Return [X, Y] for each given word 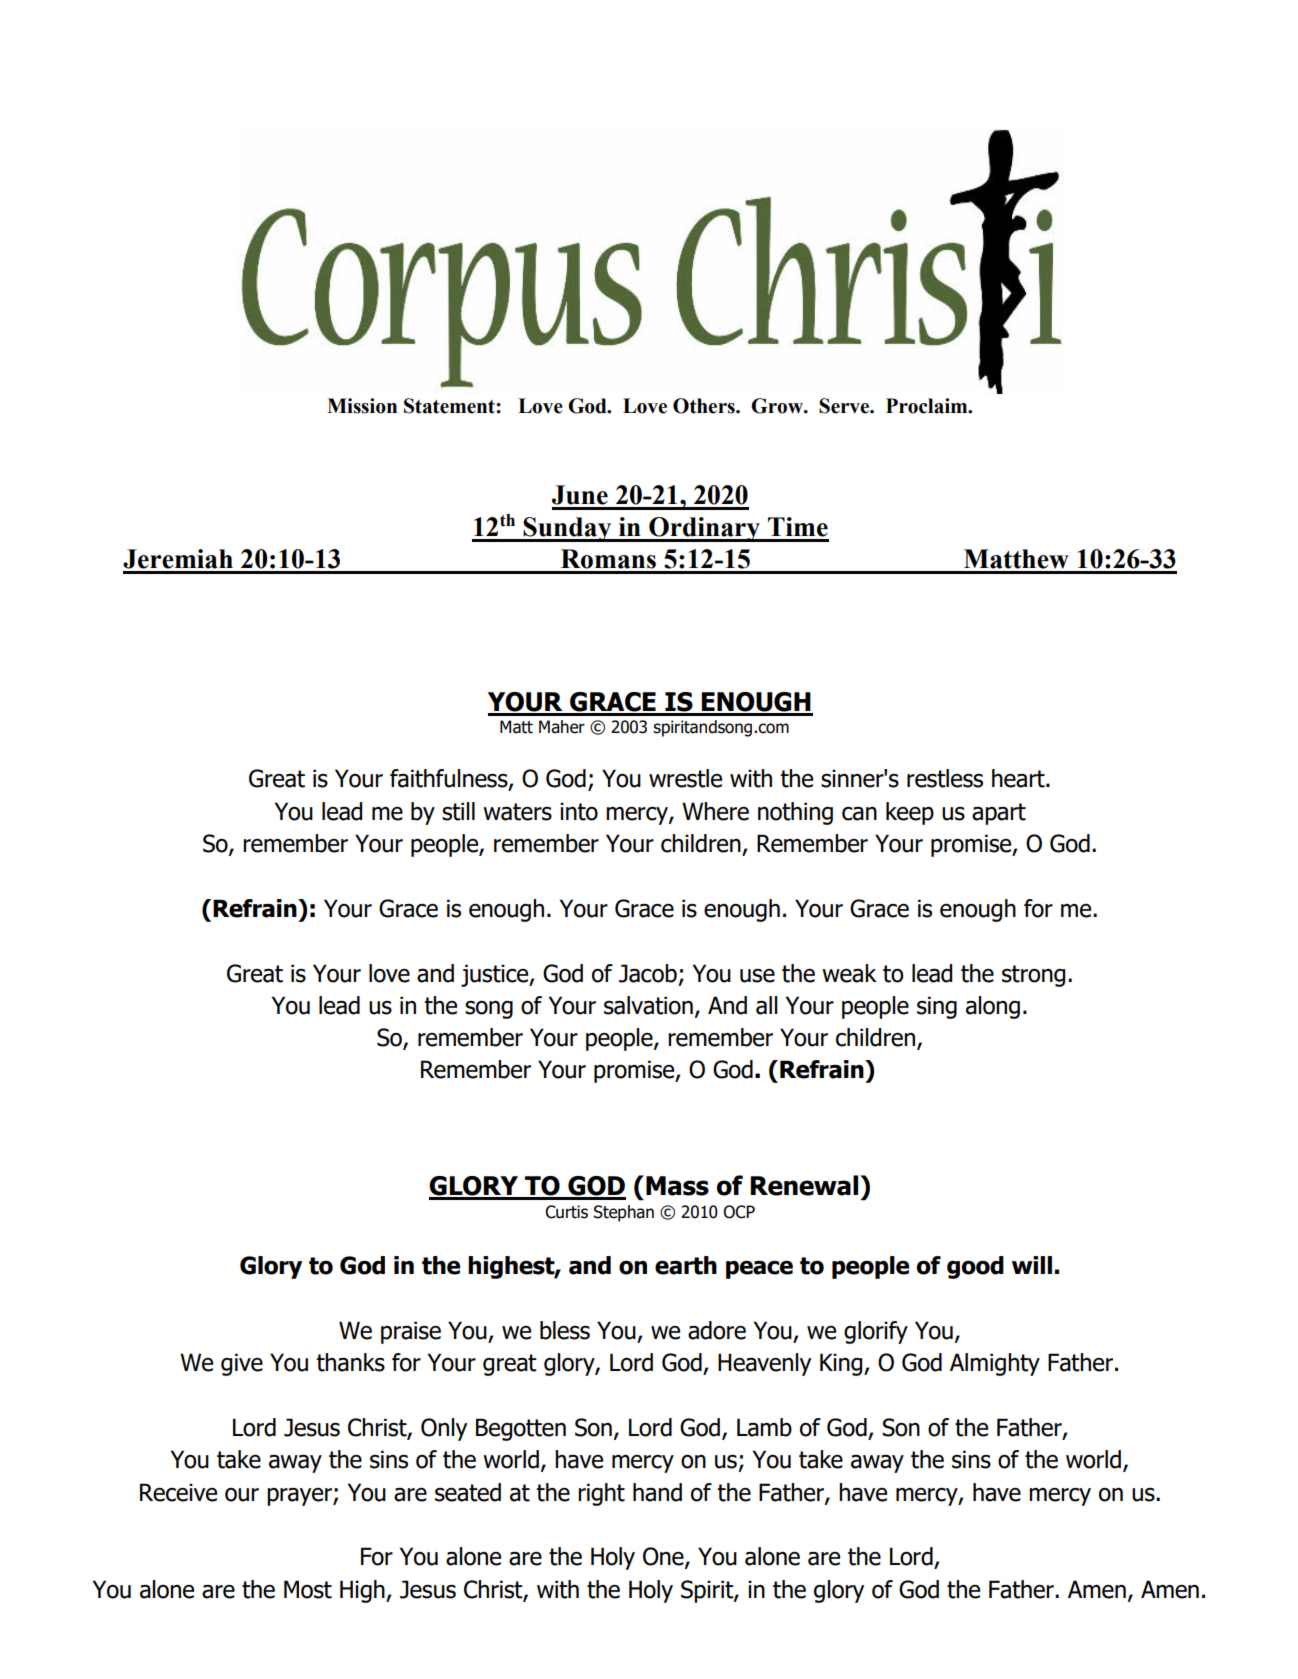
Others [705, 406]
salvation [648, 1005]
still [458, 811]
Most [308, 1589]
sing [937, 1007]
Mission [362, 406]
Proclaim [928, 406]
